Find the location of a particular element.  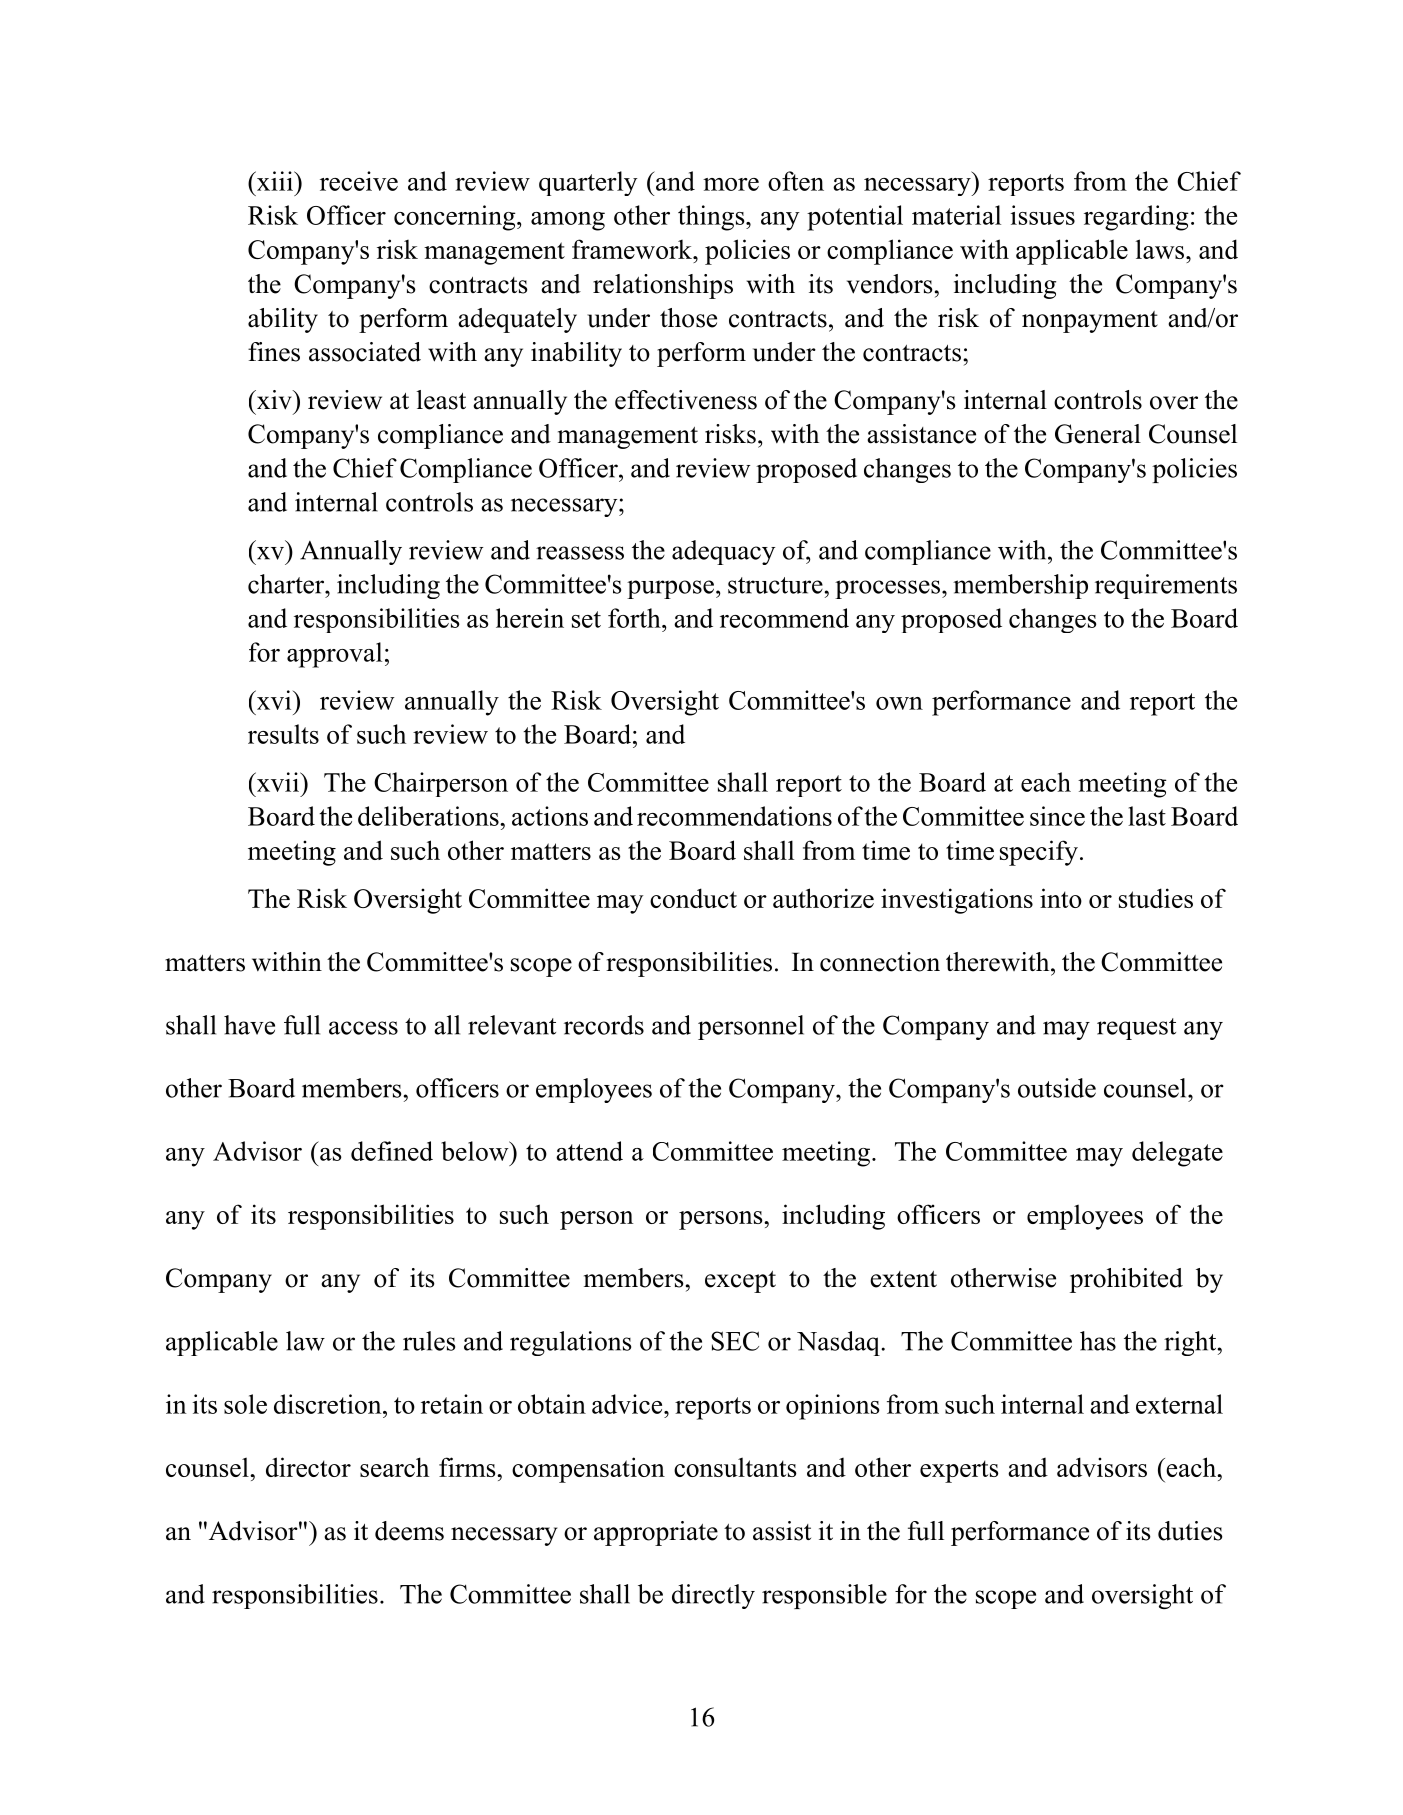

deems is located at coordinates (409, 1531).
